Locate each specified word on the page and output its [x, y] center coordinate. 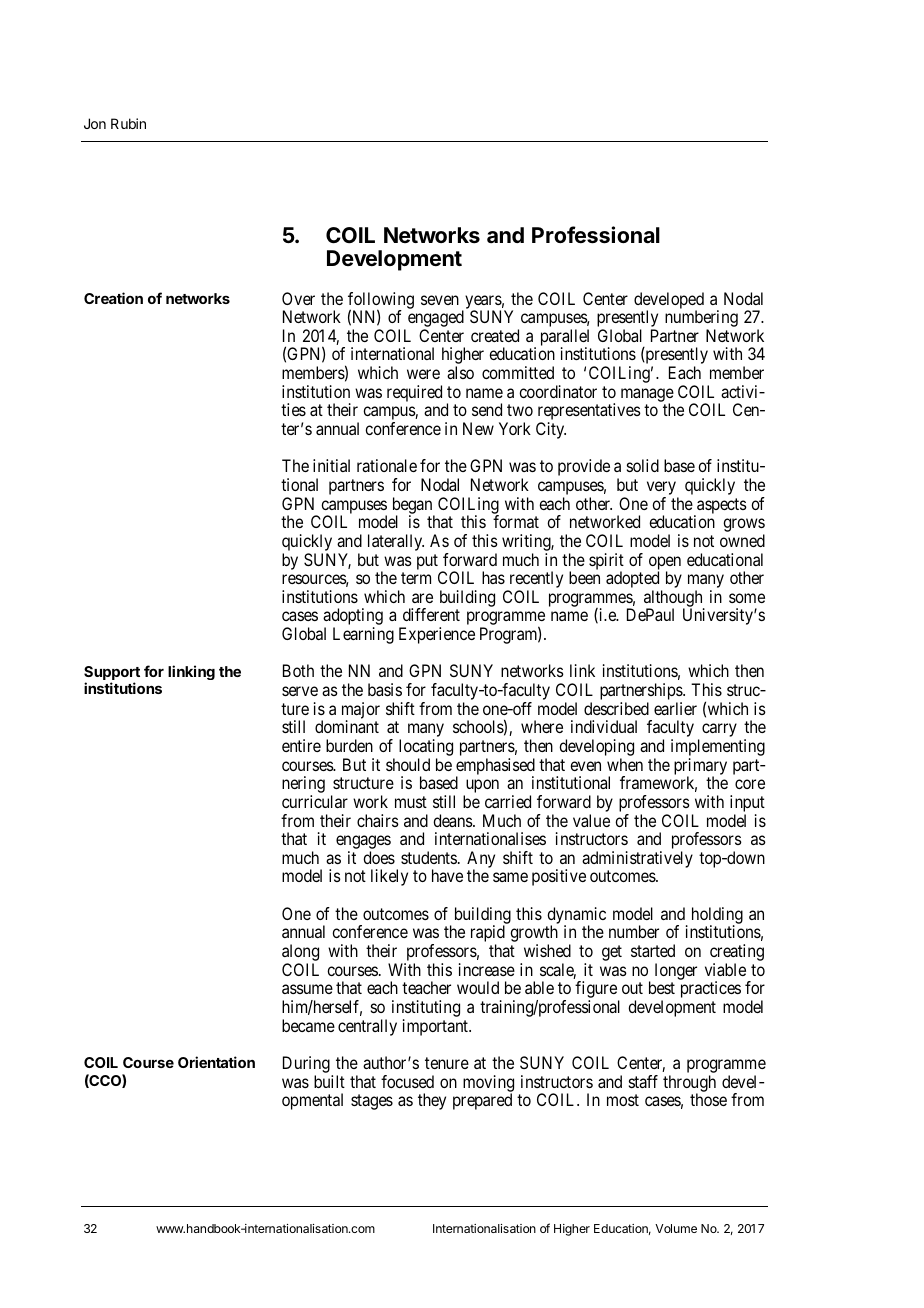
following [381, 301]
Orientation [216, 1062]
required [414, 393]
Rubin [128, 123]
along [300, 954]
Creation [113, 298]
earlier [675, 708]
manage [647, 396]
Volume [676, 1228]
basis [385, 689]
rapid [488, 935]
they [432, 1101]
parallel [565, 338]
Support [112, 674]
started [653, 950]
